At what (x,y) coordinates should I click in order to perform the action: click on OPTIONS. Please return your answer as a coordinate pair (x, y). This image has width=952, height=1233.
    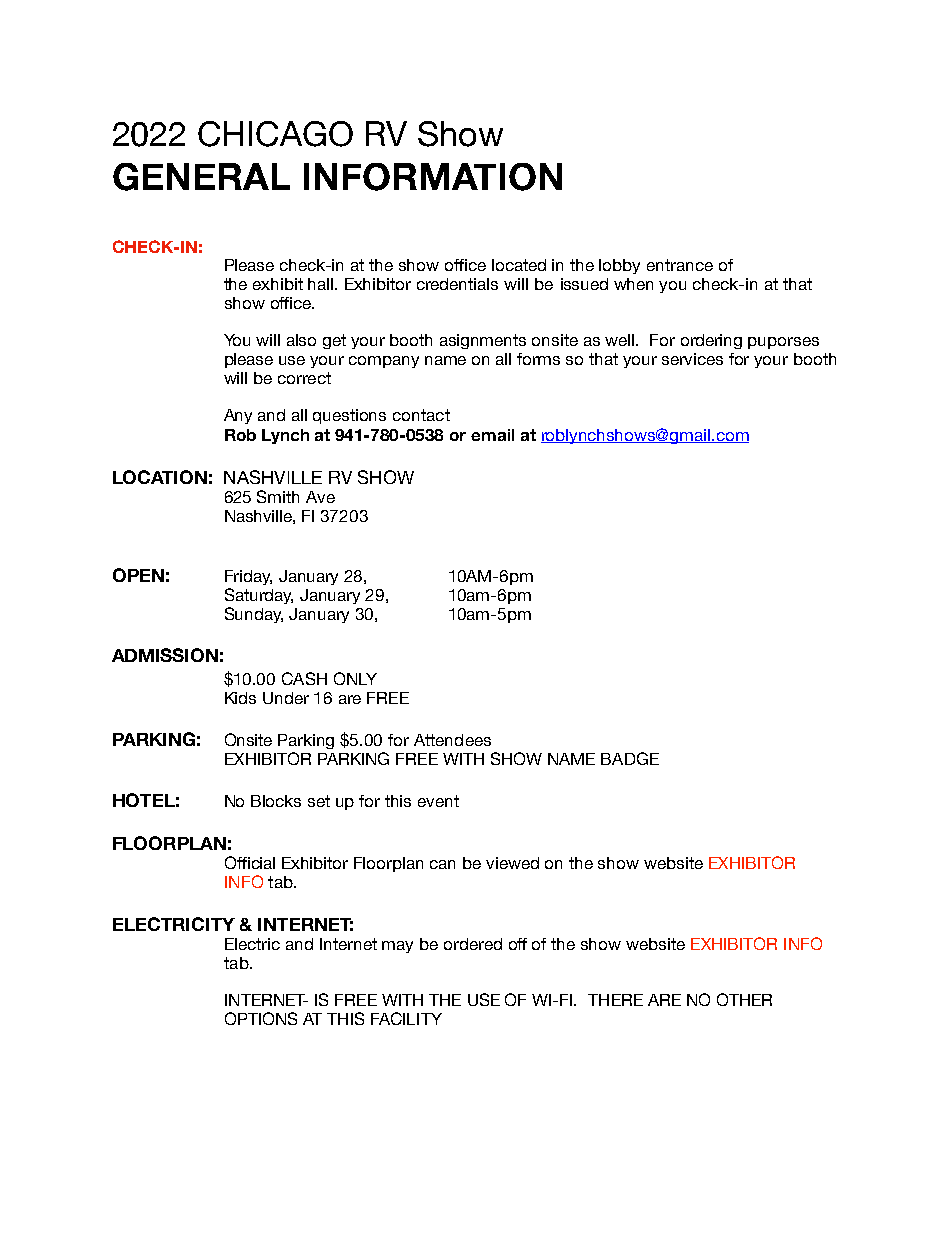
    Looking at the image, I should click on (261, 1018).
